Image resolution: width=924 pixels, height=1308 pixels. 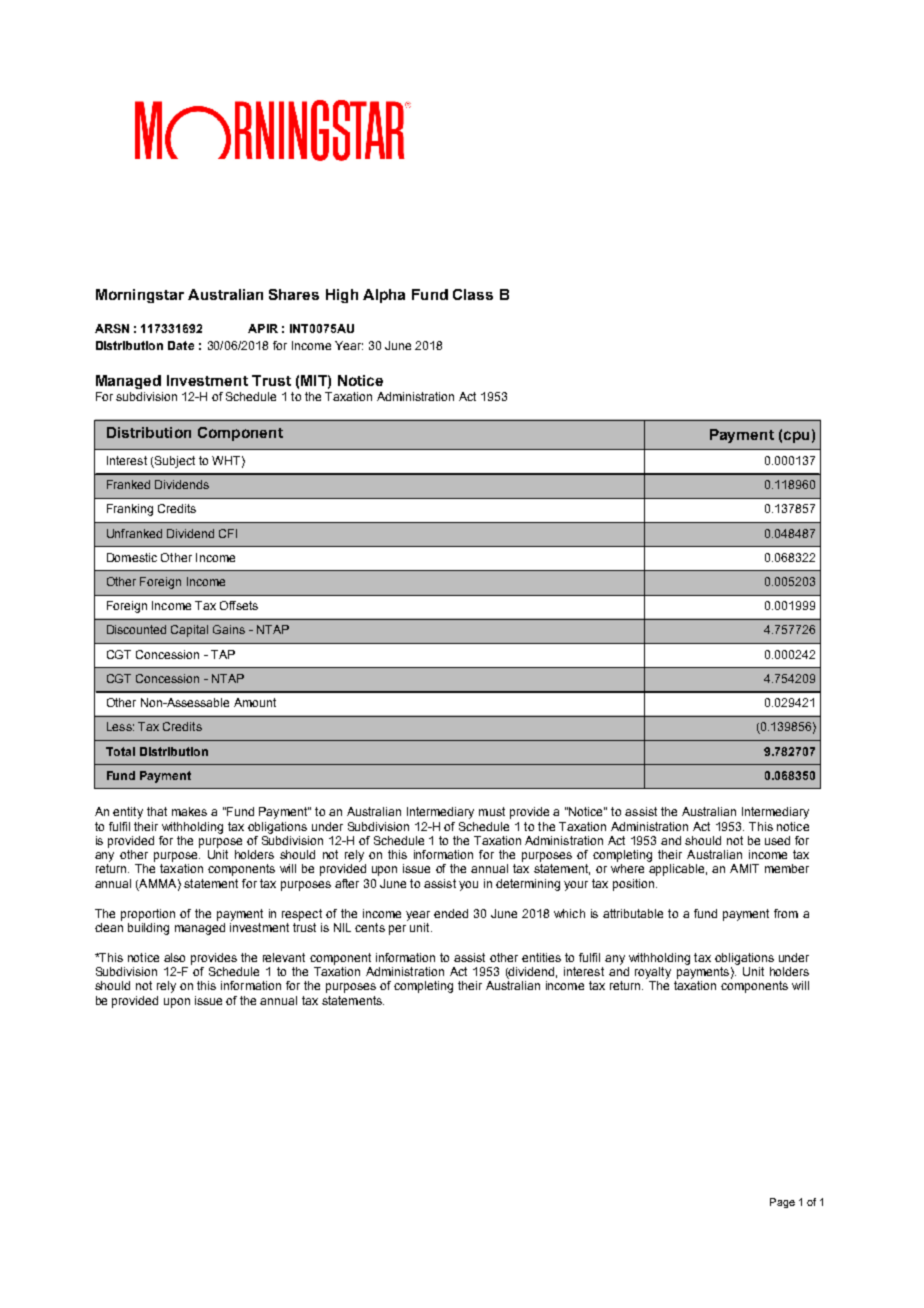 I want to click on Offsets, so click(x=239, y=605).
